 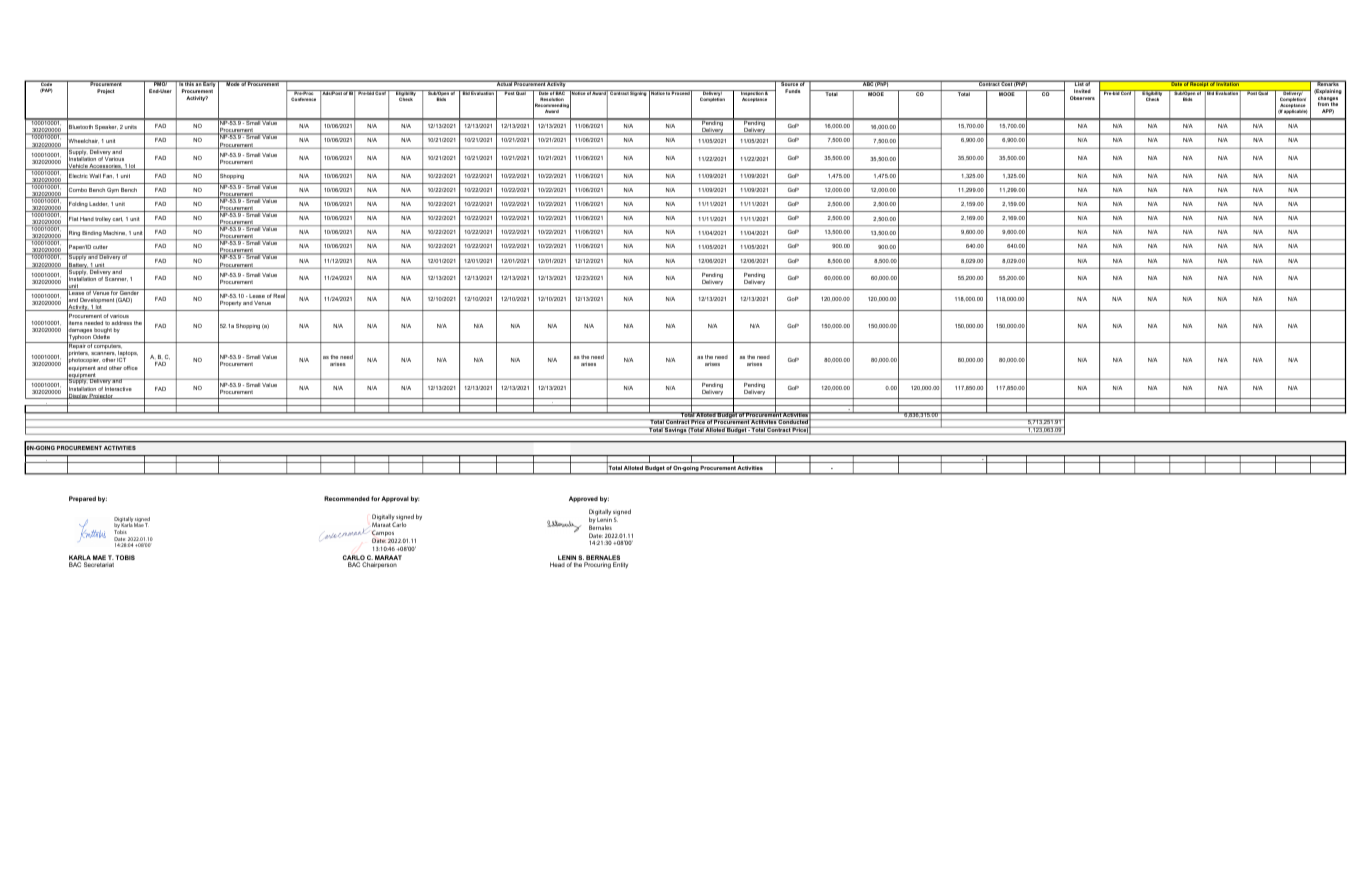 I want to click on Interactive, so click(x=118, y=389).
